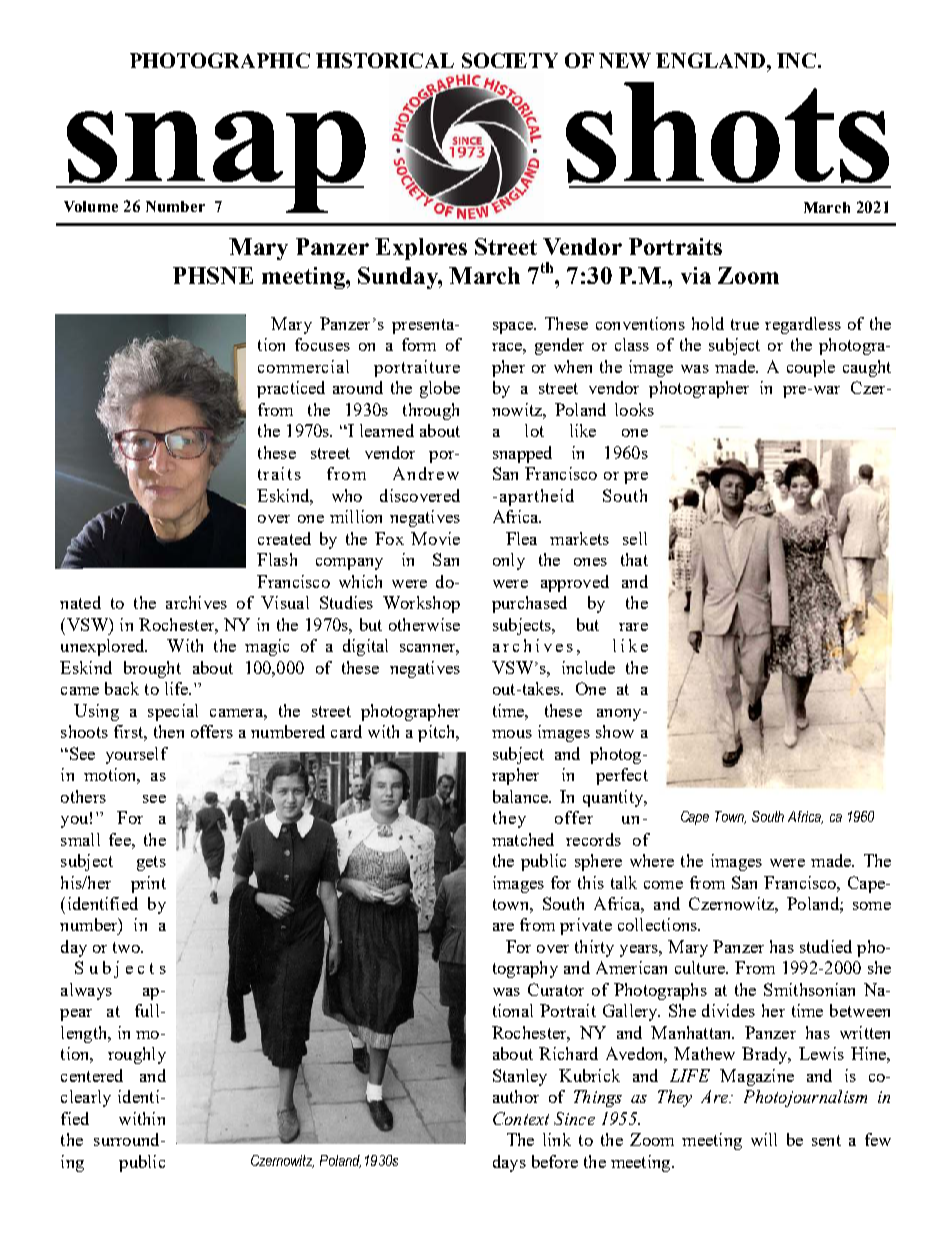 This page has height=1233, width=952. I want to click on clearly, so click(86, 1098).
